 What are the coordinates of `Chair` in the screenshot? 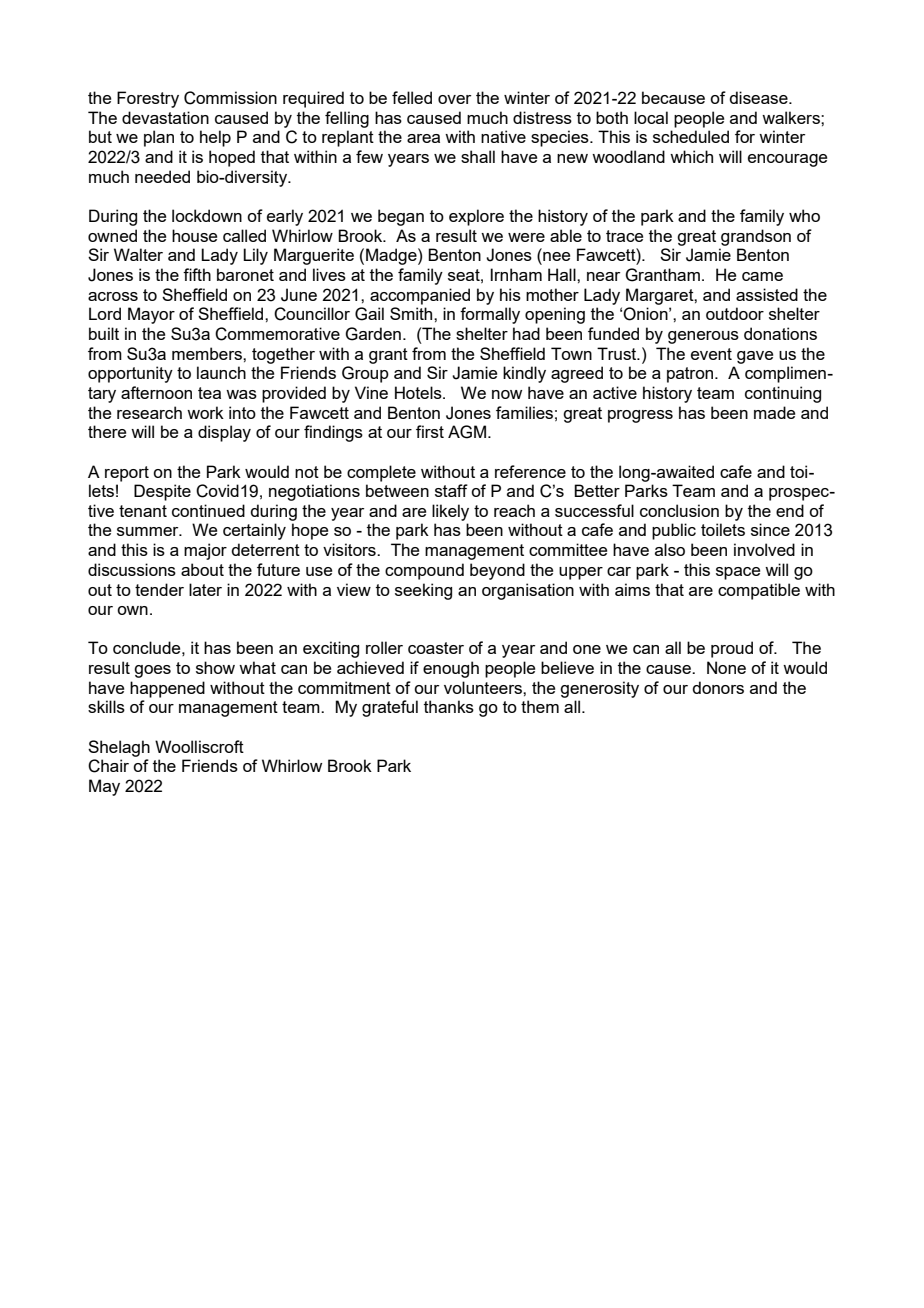 It's located at (108, 766).
